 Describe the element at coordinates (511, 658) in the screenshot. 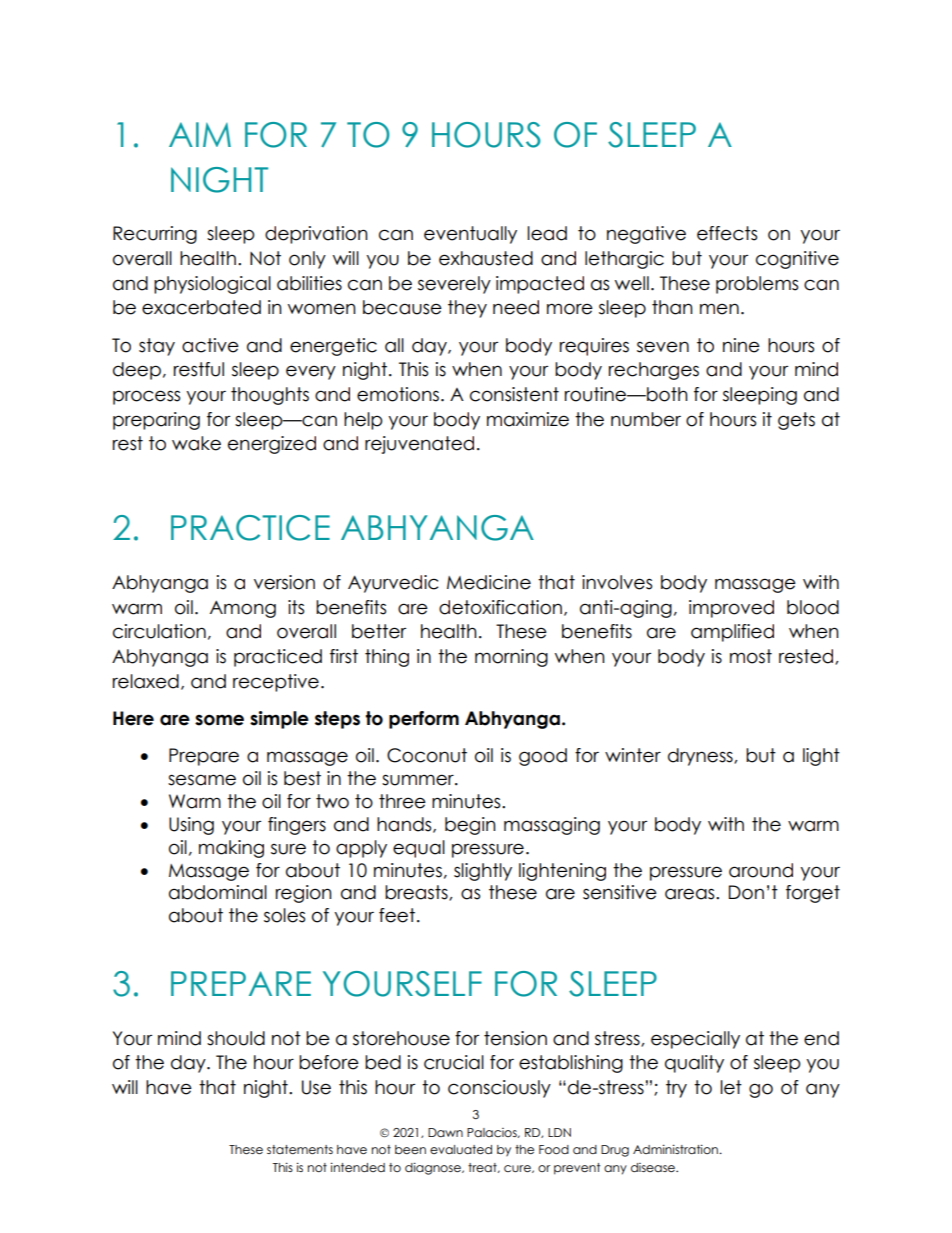

I see `morning` at that location.
